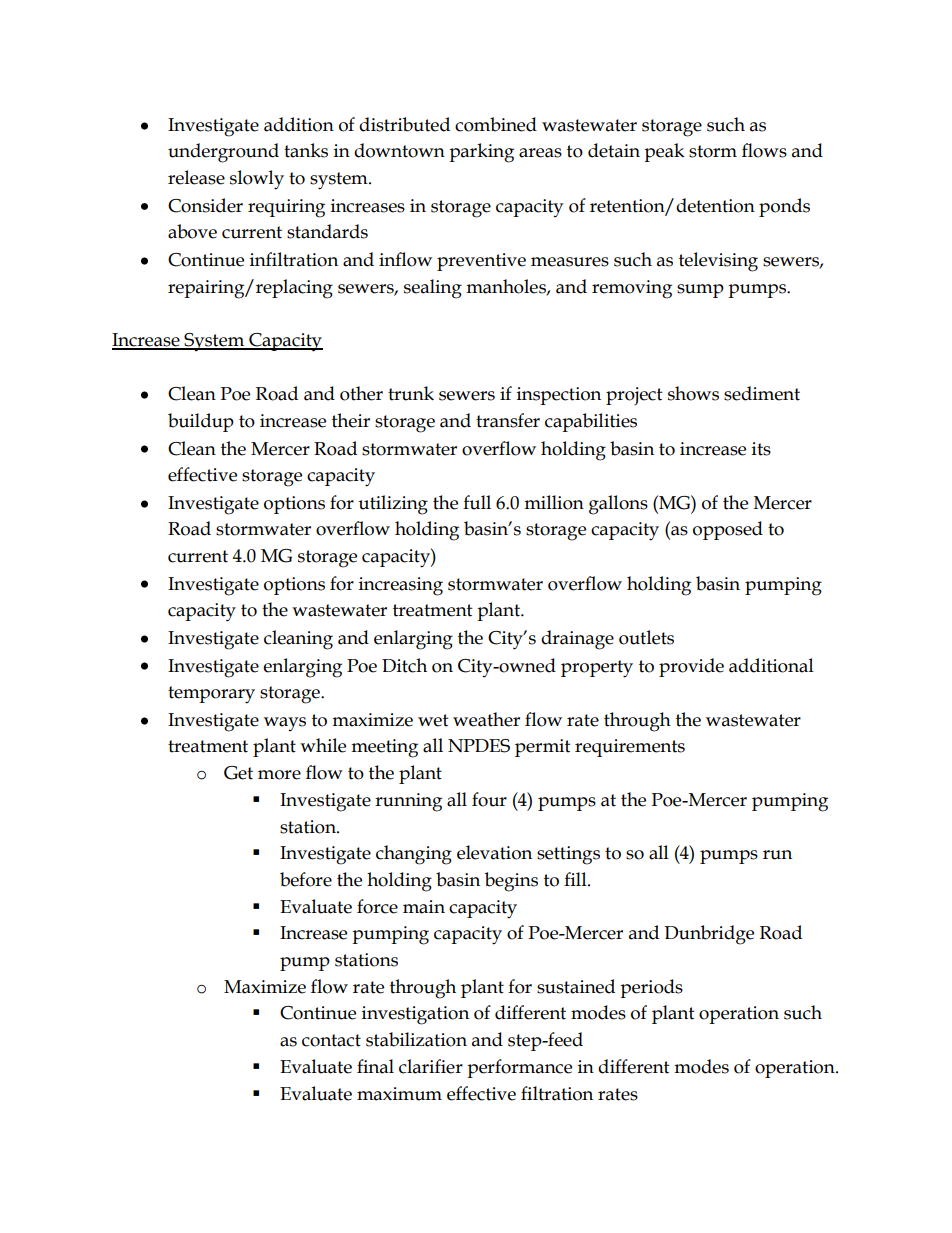  I want to click on contact, so click(331, 1040).
